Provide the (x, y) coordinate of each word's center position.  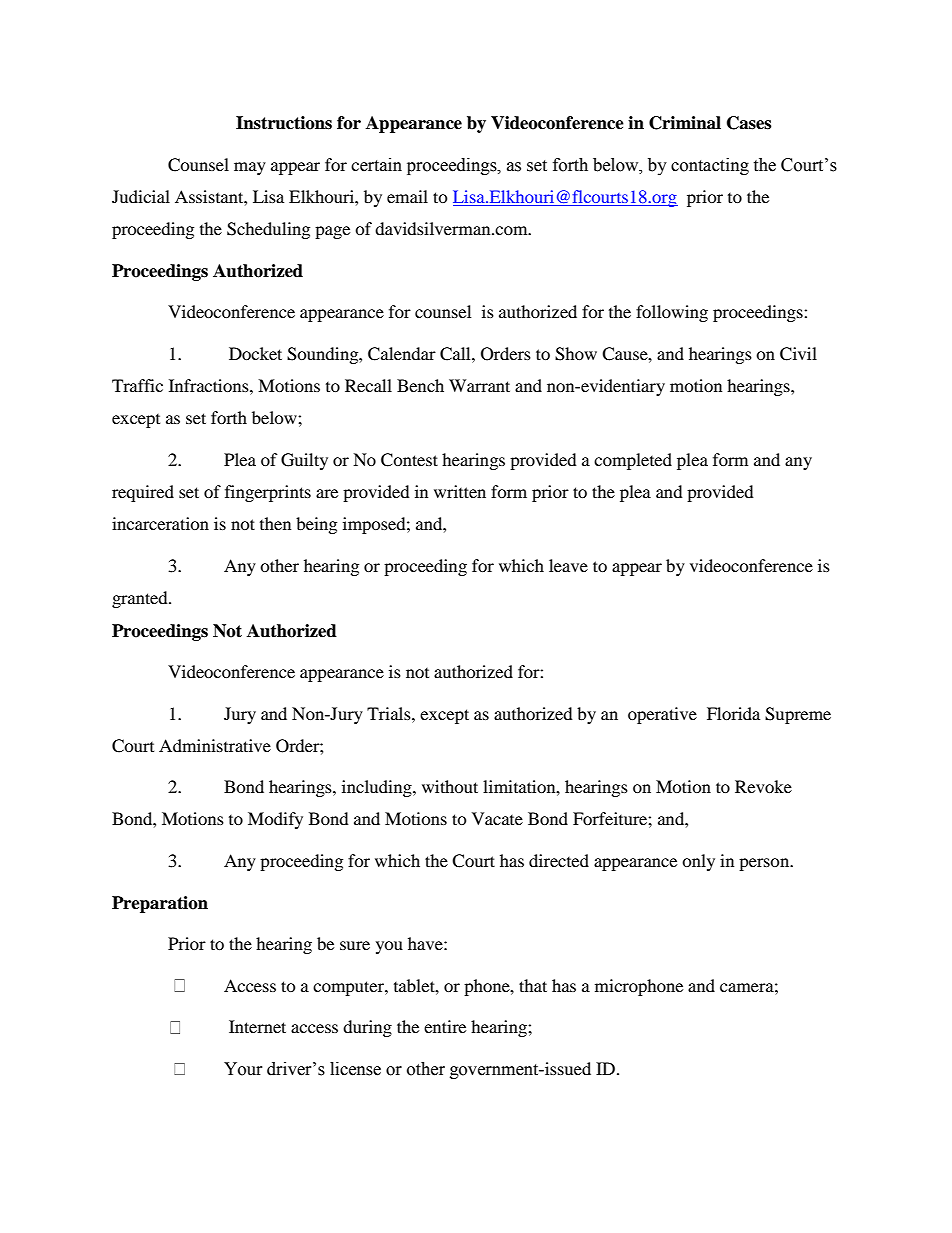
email (407, 196)
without (450, 786)
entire (445, 1026)
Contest (409, 460)
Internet (257, 1026)
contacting (710, 166)
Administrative (215, 745)
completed (633, 461)
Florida (733, 713)
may (250, 168)
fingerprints (268, 493)
